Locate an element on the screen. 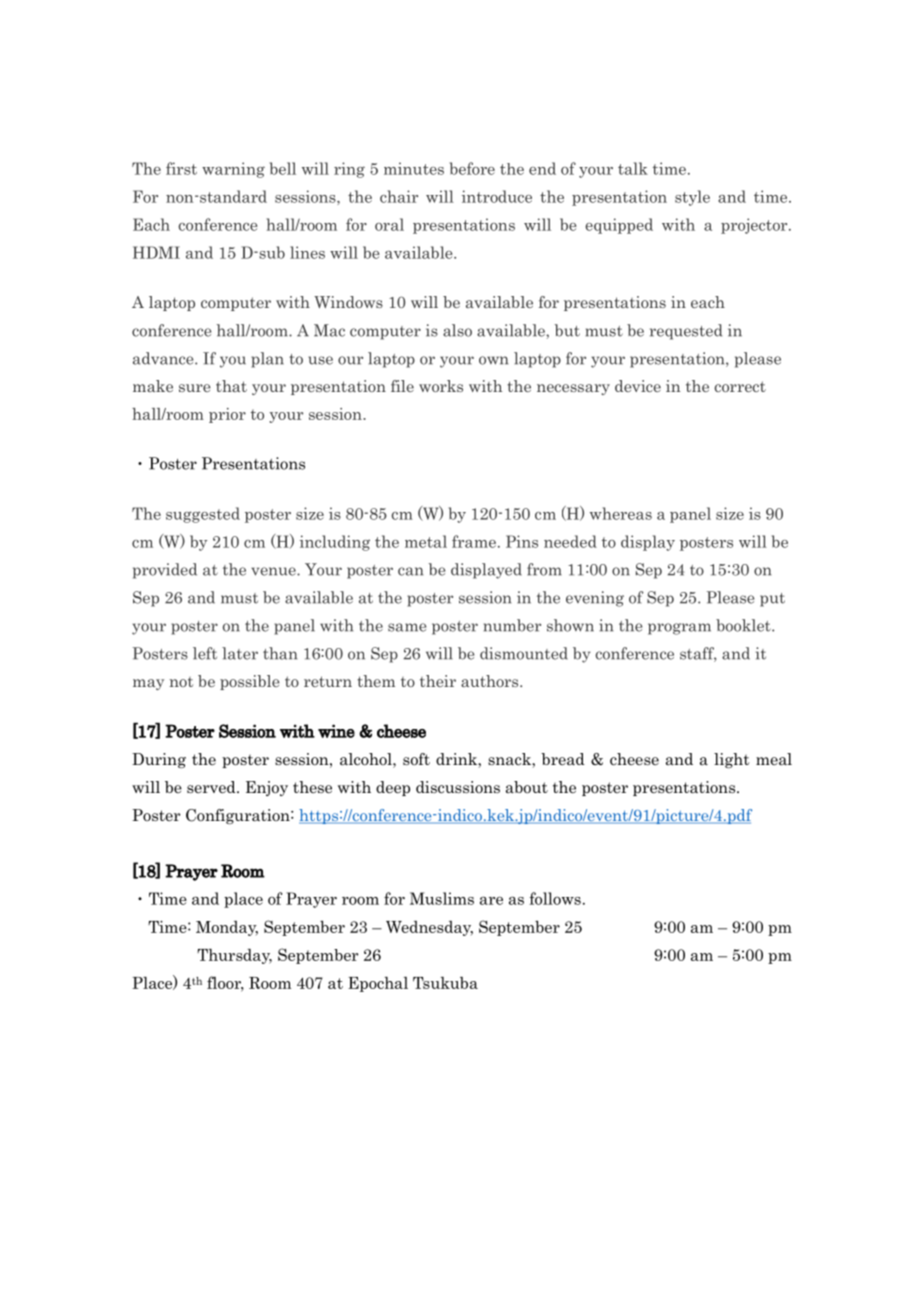 This screenshot has width=924, height=1308. warning is located at coordinates (233, 170).
